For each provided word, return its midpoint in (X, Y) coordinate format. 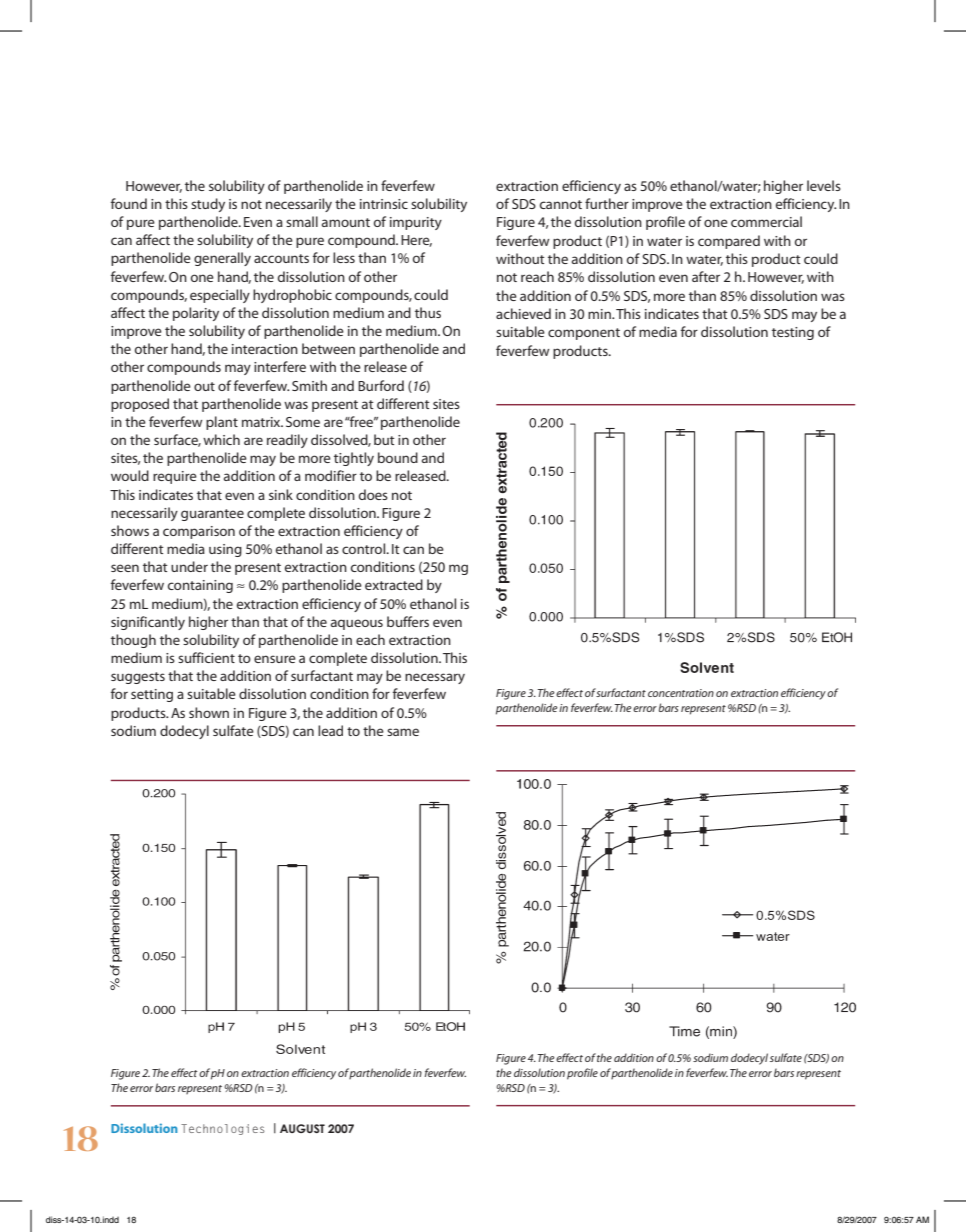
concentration (681, 693)
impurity (416, 223)
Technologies (223, 1129)
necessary (435, 678)
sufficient (206, 657)
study (208, 205)
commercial (766, 221)
